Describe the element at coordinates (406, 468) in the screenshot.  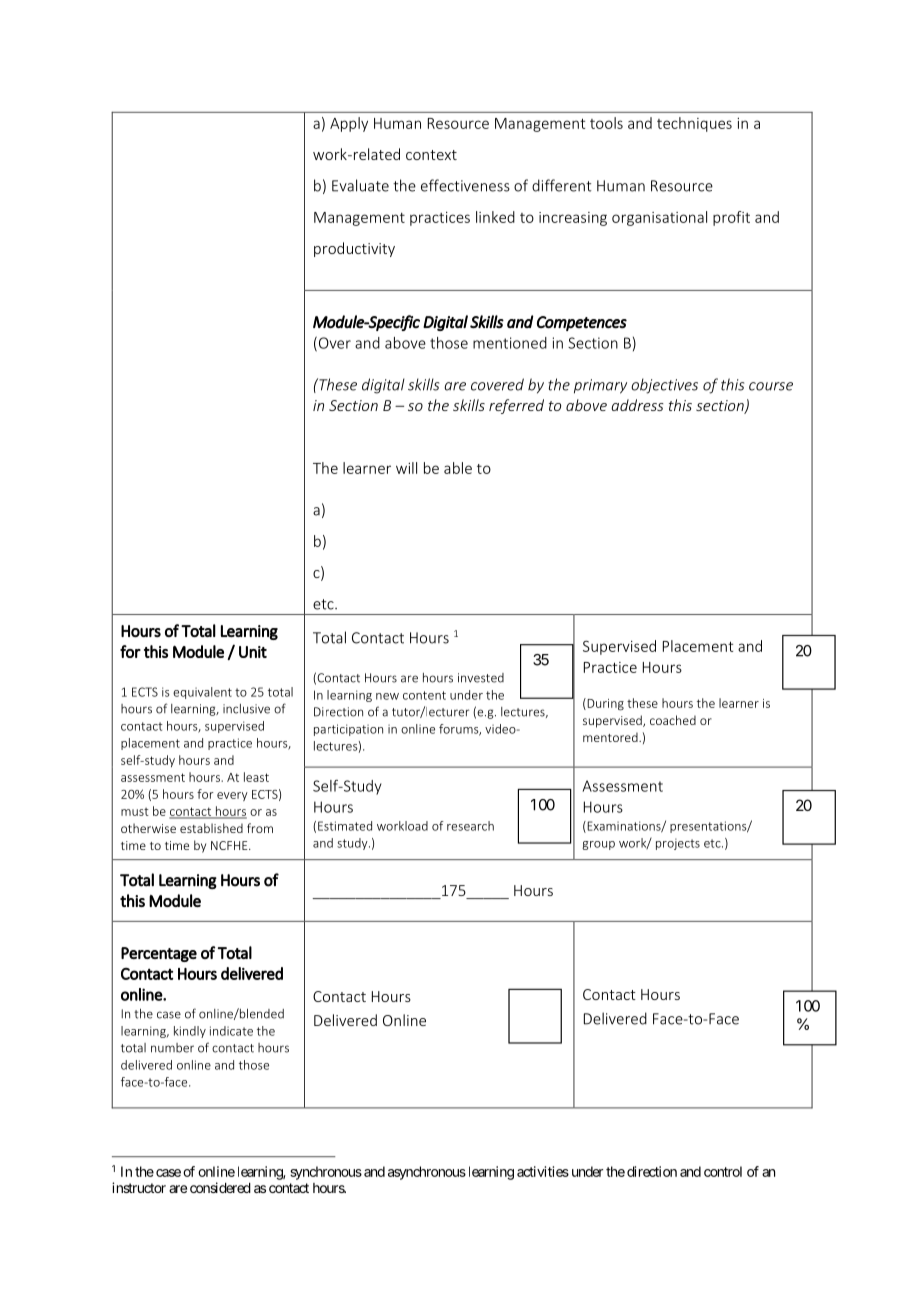
I see `will` at that location.
